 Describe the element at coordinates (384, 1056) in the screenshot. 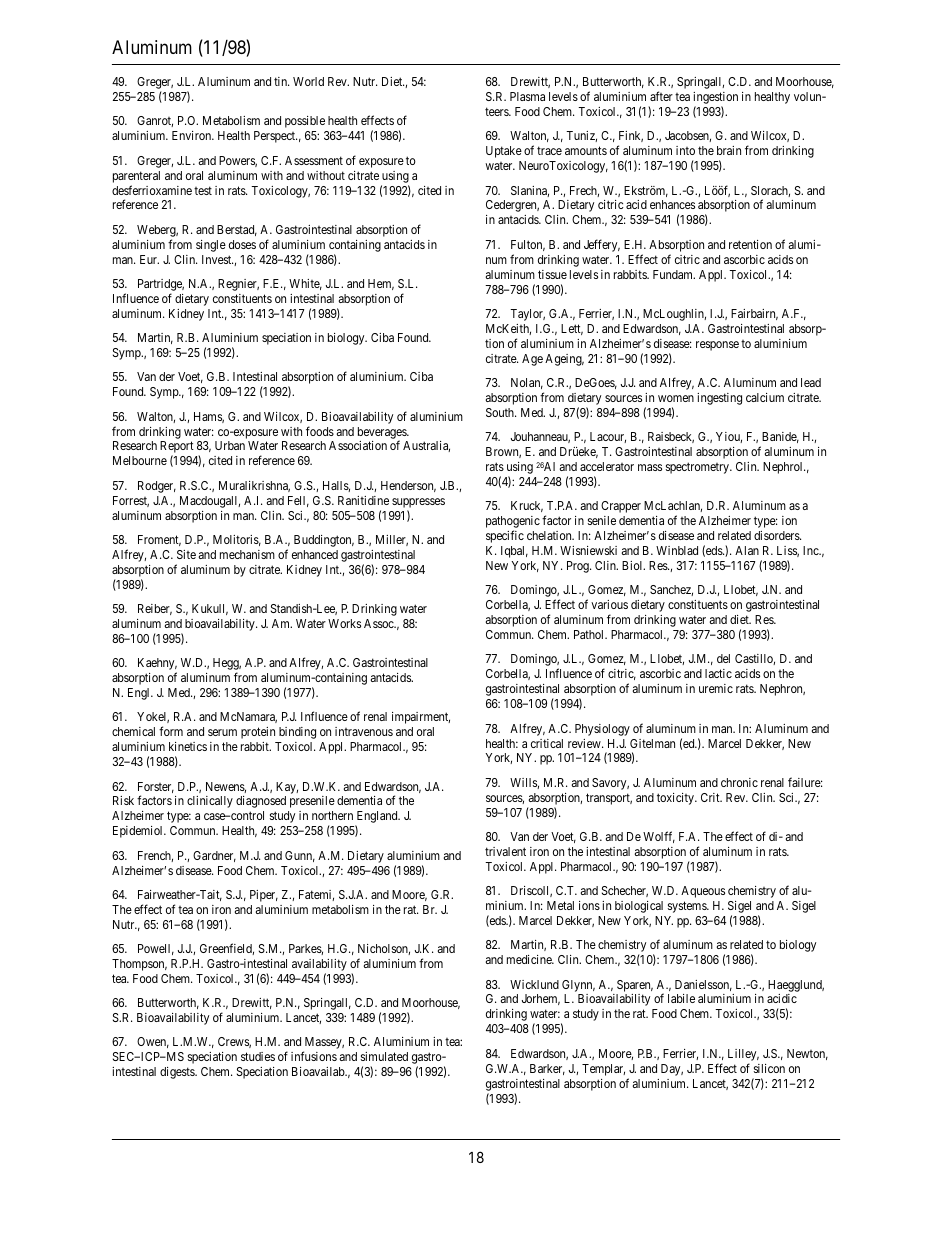

I see `simulated` at that location.
